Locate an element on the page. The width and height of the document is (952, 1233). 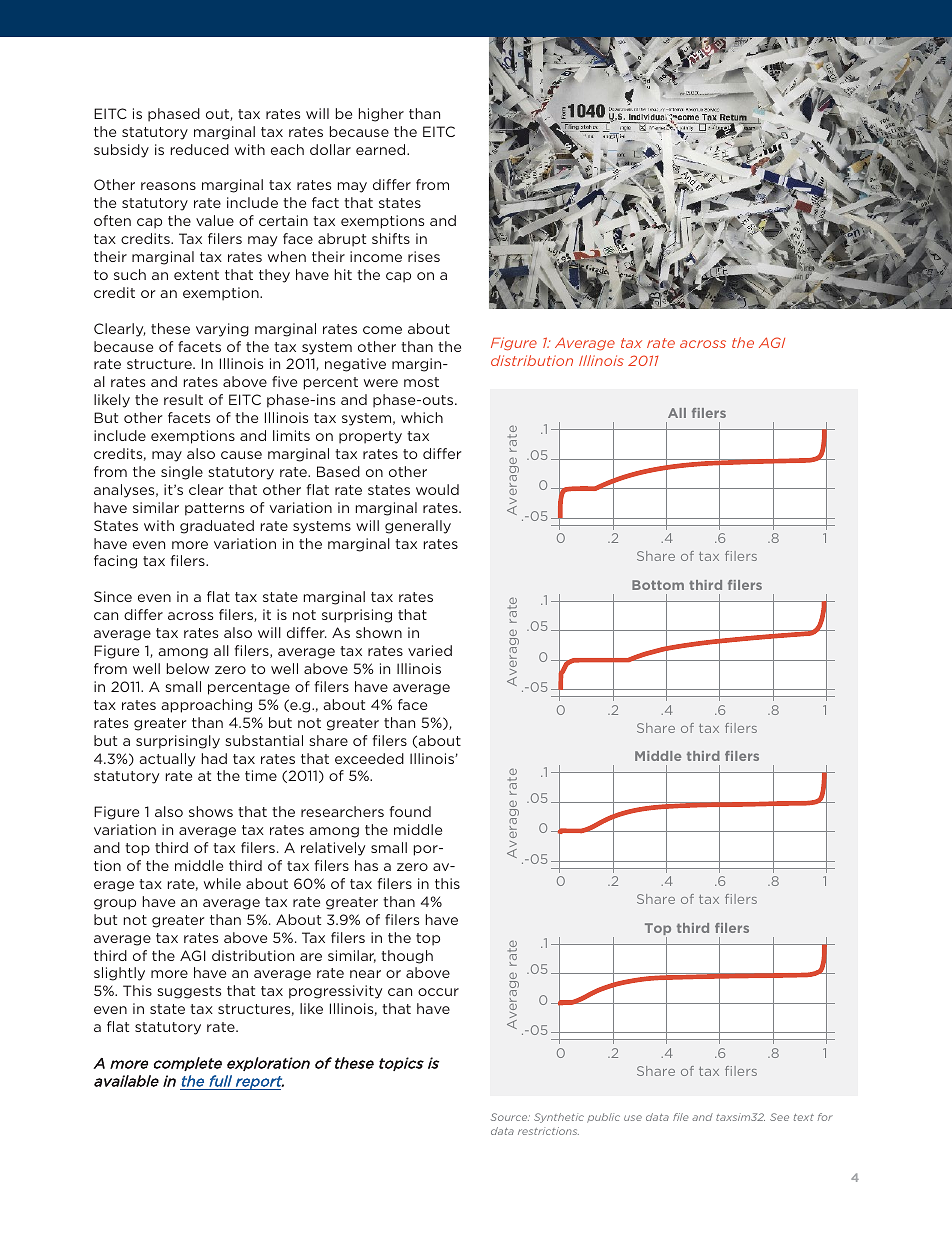
higher is located at coordinates (381, 115).
